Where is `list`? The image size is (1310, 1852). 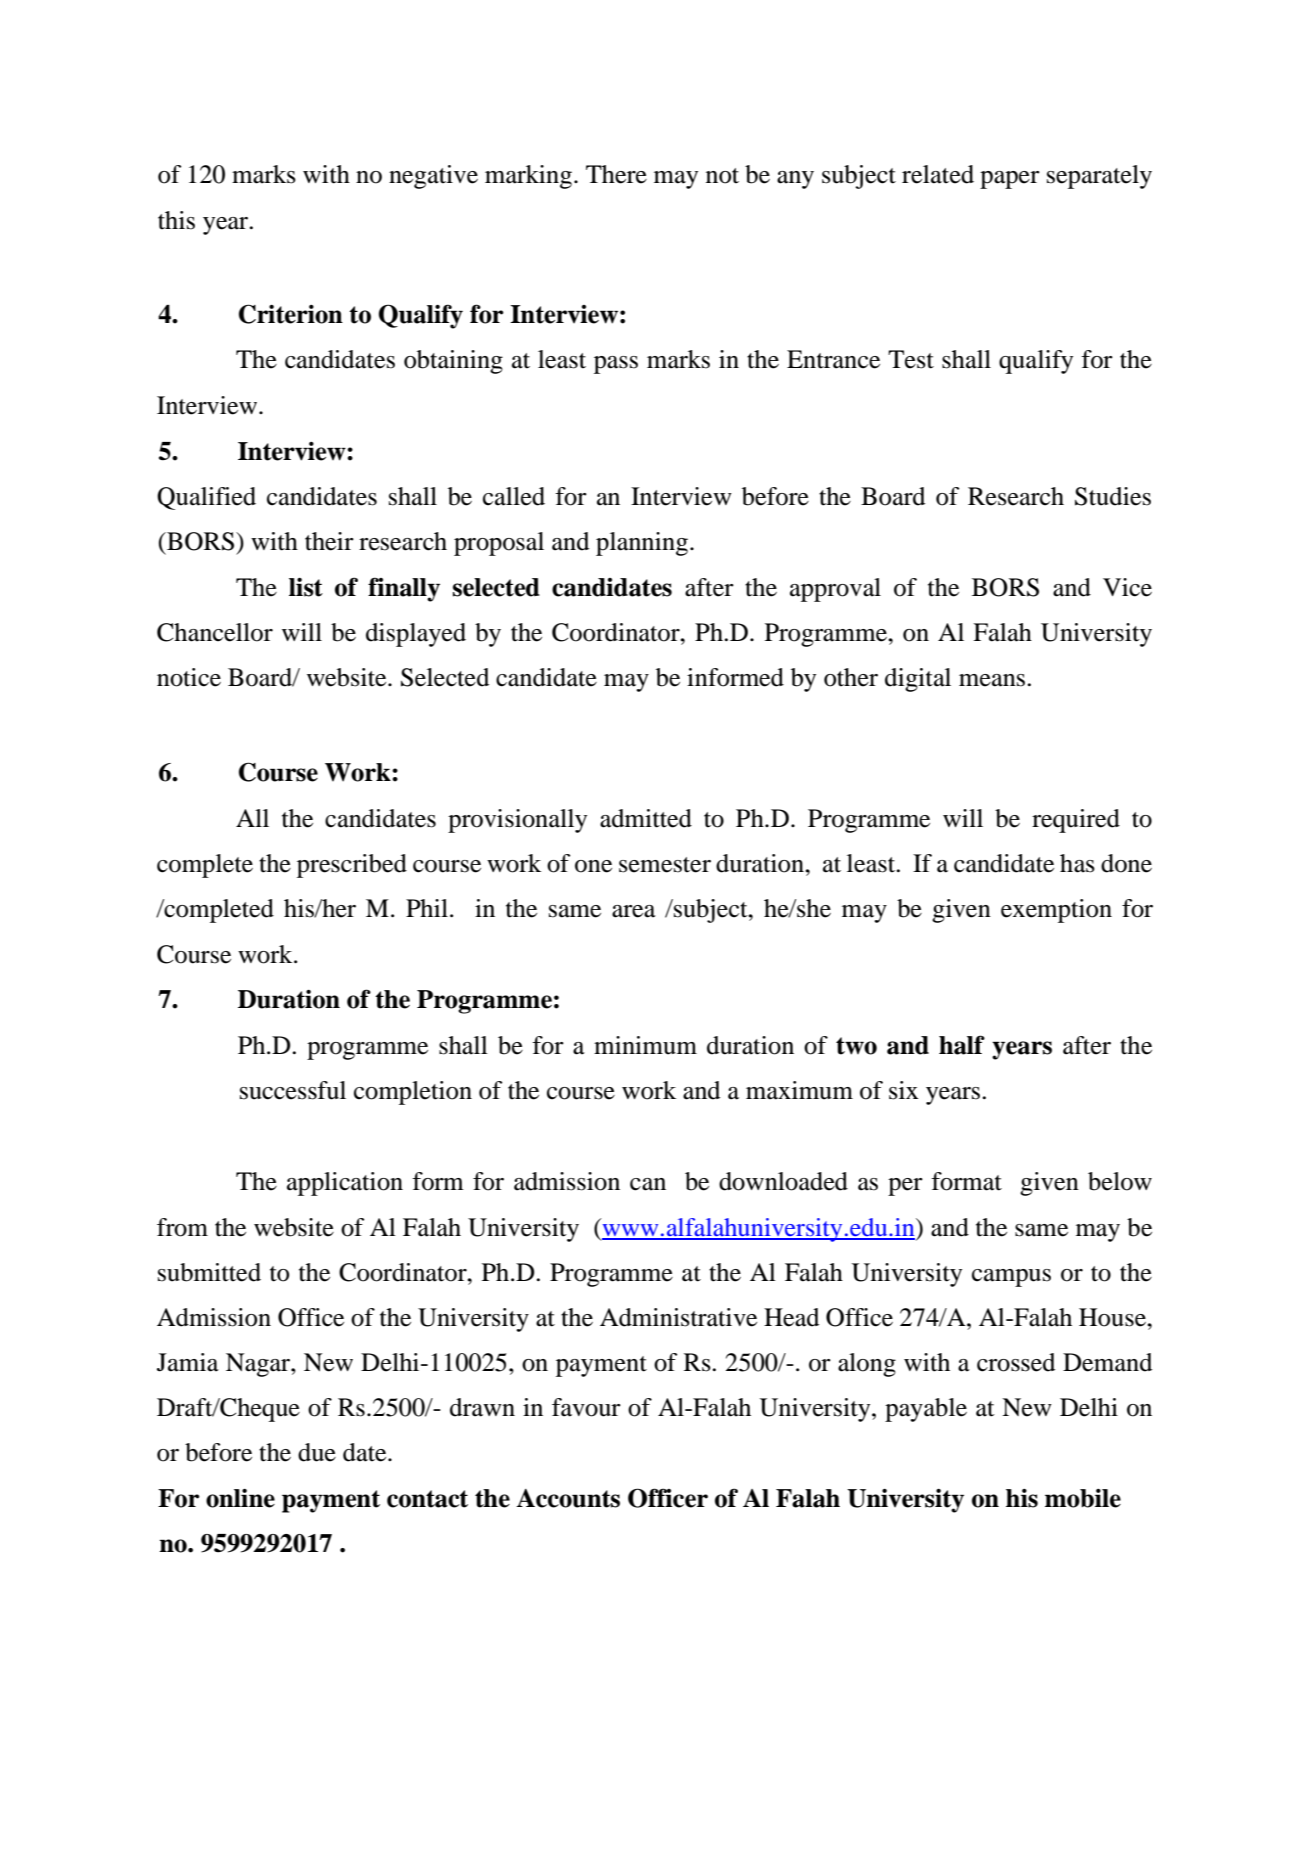
list is located at coordinates (306, 587).
